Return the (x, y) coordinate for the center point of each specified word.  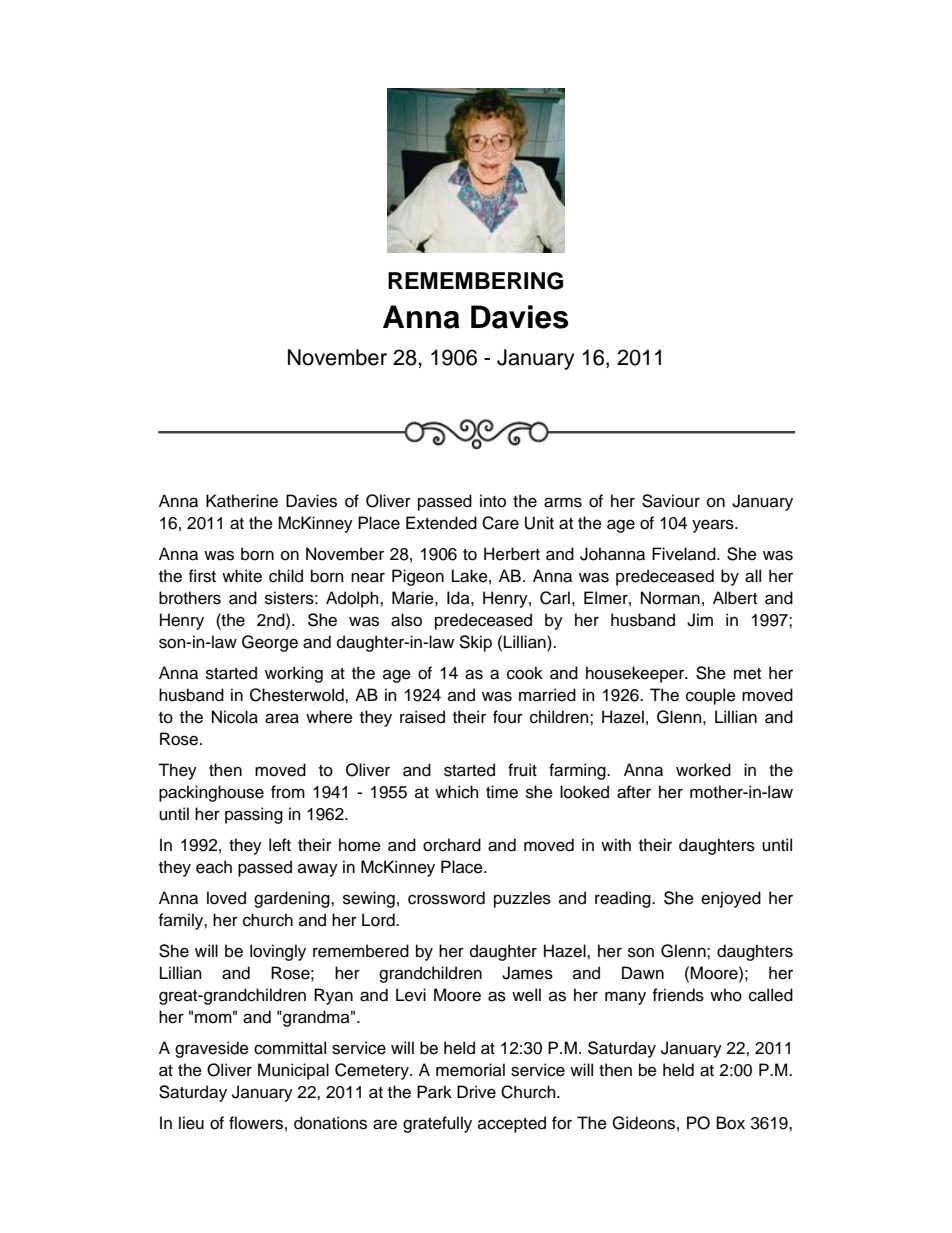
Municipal (293, 1071)
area (282, 718)
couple (711, 696)
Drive (476, 1092)
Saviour (671, 501)
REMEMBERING (475, 281)
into (493, 501)
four (508, 717)
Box (731, 1123)
